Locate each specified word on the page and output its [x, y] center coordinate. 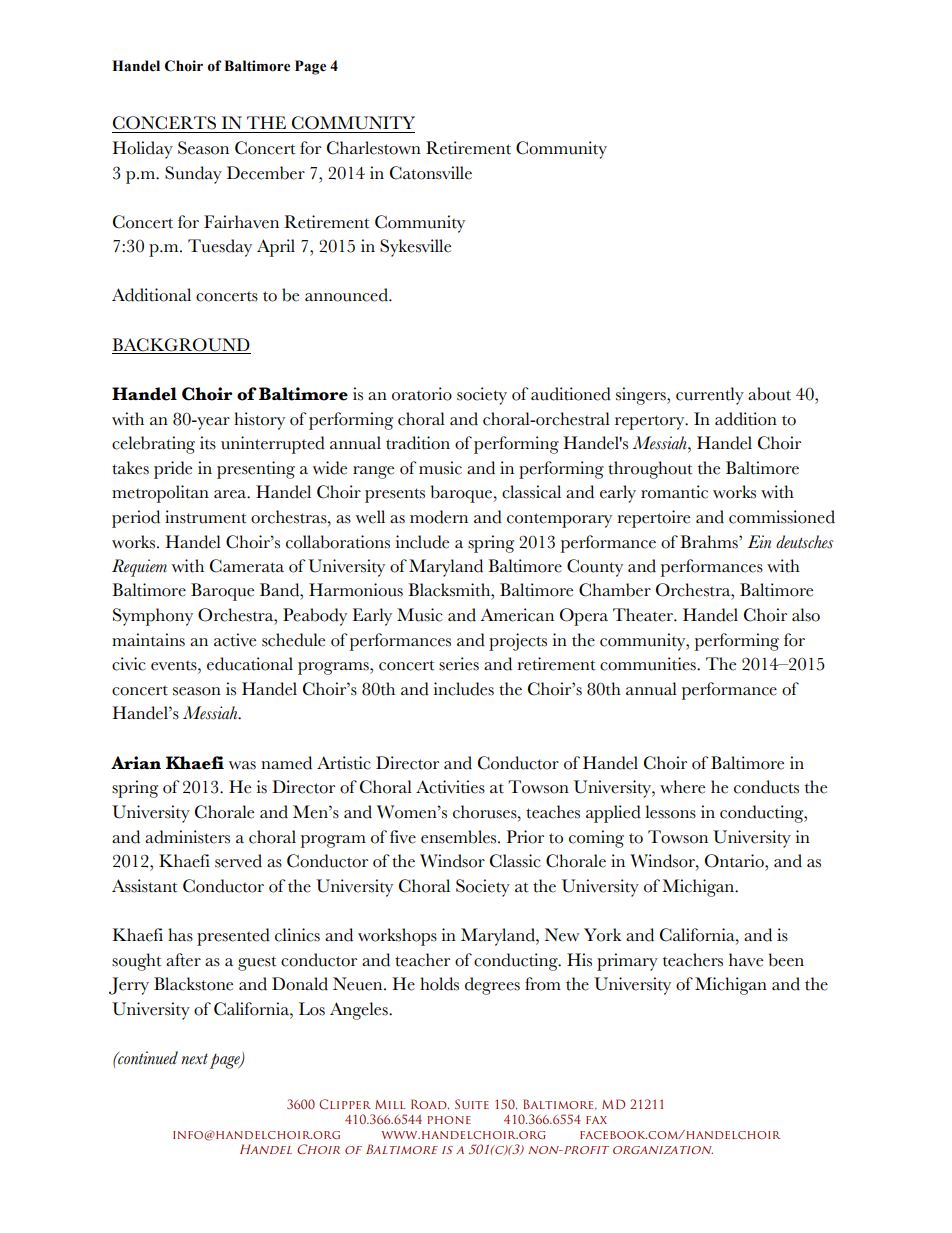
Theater [644, 615]
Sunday [193, 175]
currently [710, 396]
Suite [472, 1104]
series [459, 664]
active [235, 640]
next [194, 1059]
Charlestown [374, 148]
